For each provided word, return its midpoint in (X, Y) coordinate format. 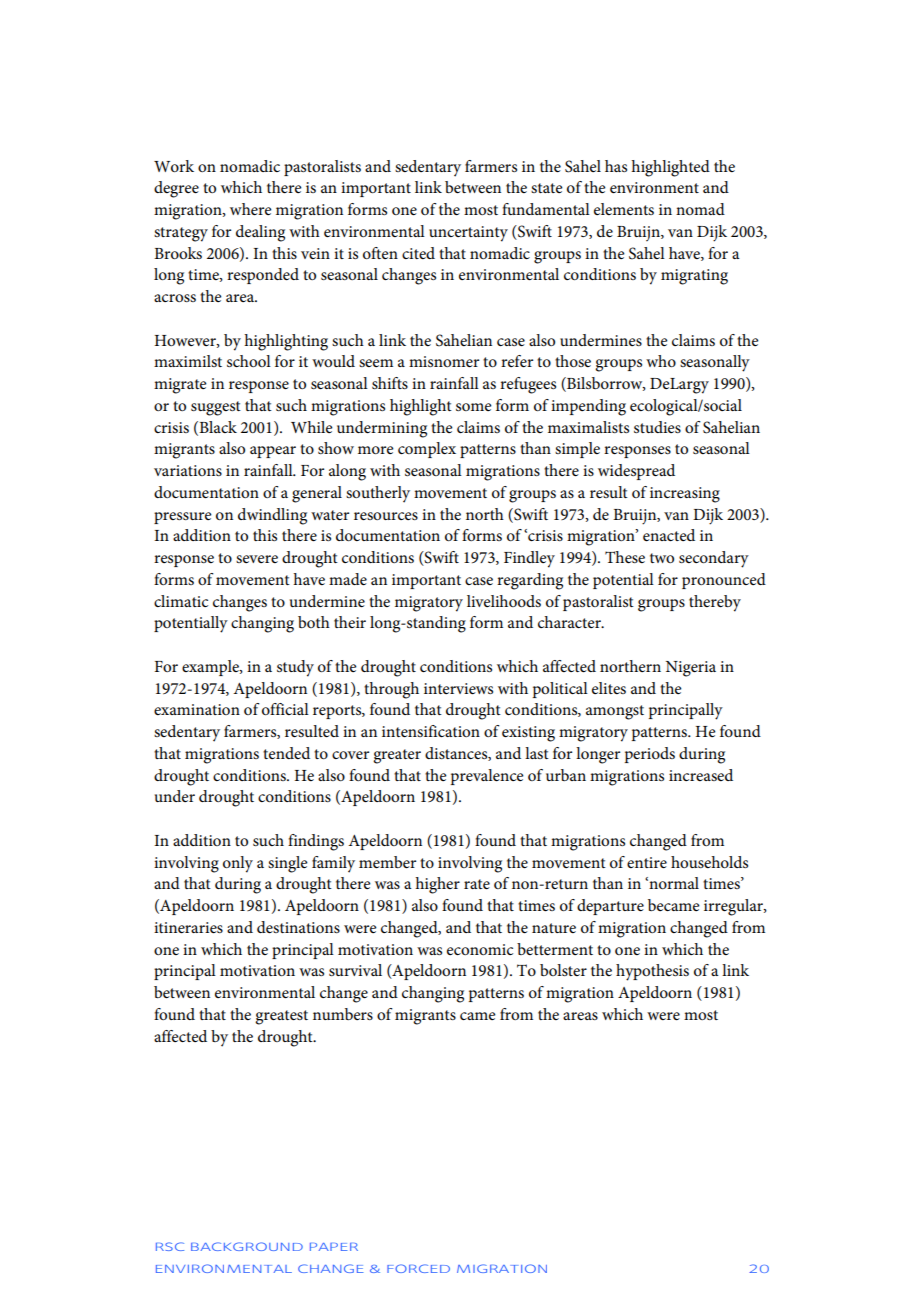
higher (437, 885)
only (238, 864)
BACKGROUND (247, 1246)
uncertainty (468, 234)
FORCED (418, 1268)
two (662, 558)
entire (647, 862)
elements (624, 209)
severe (257, 559)
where (251, 209)
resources (386, 516)
